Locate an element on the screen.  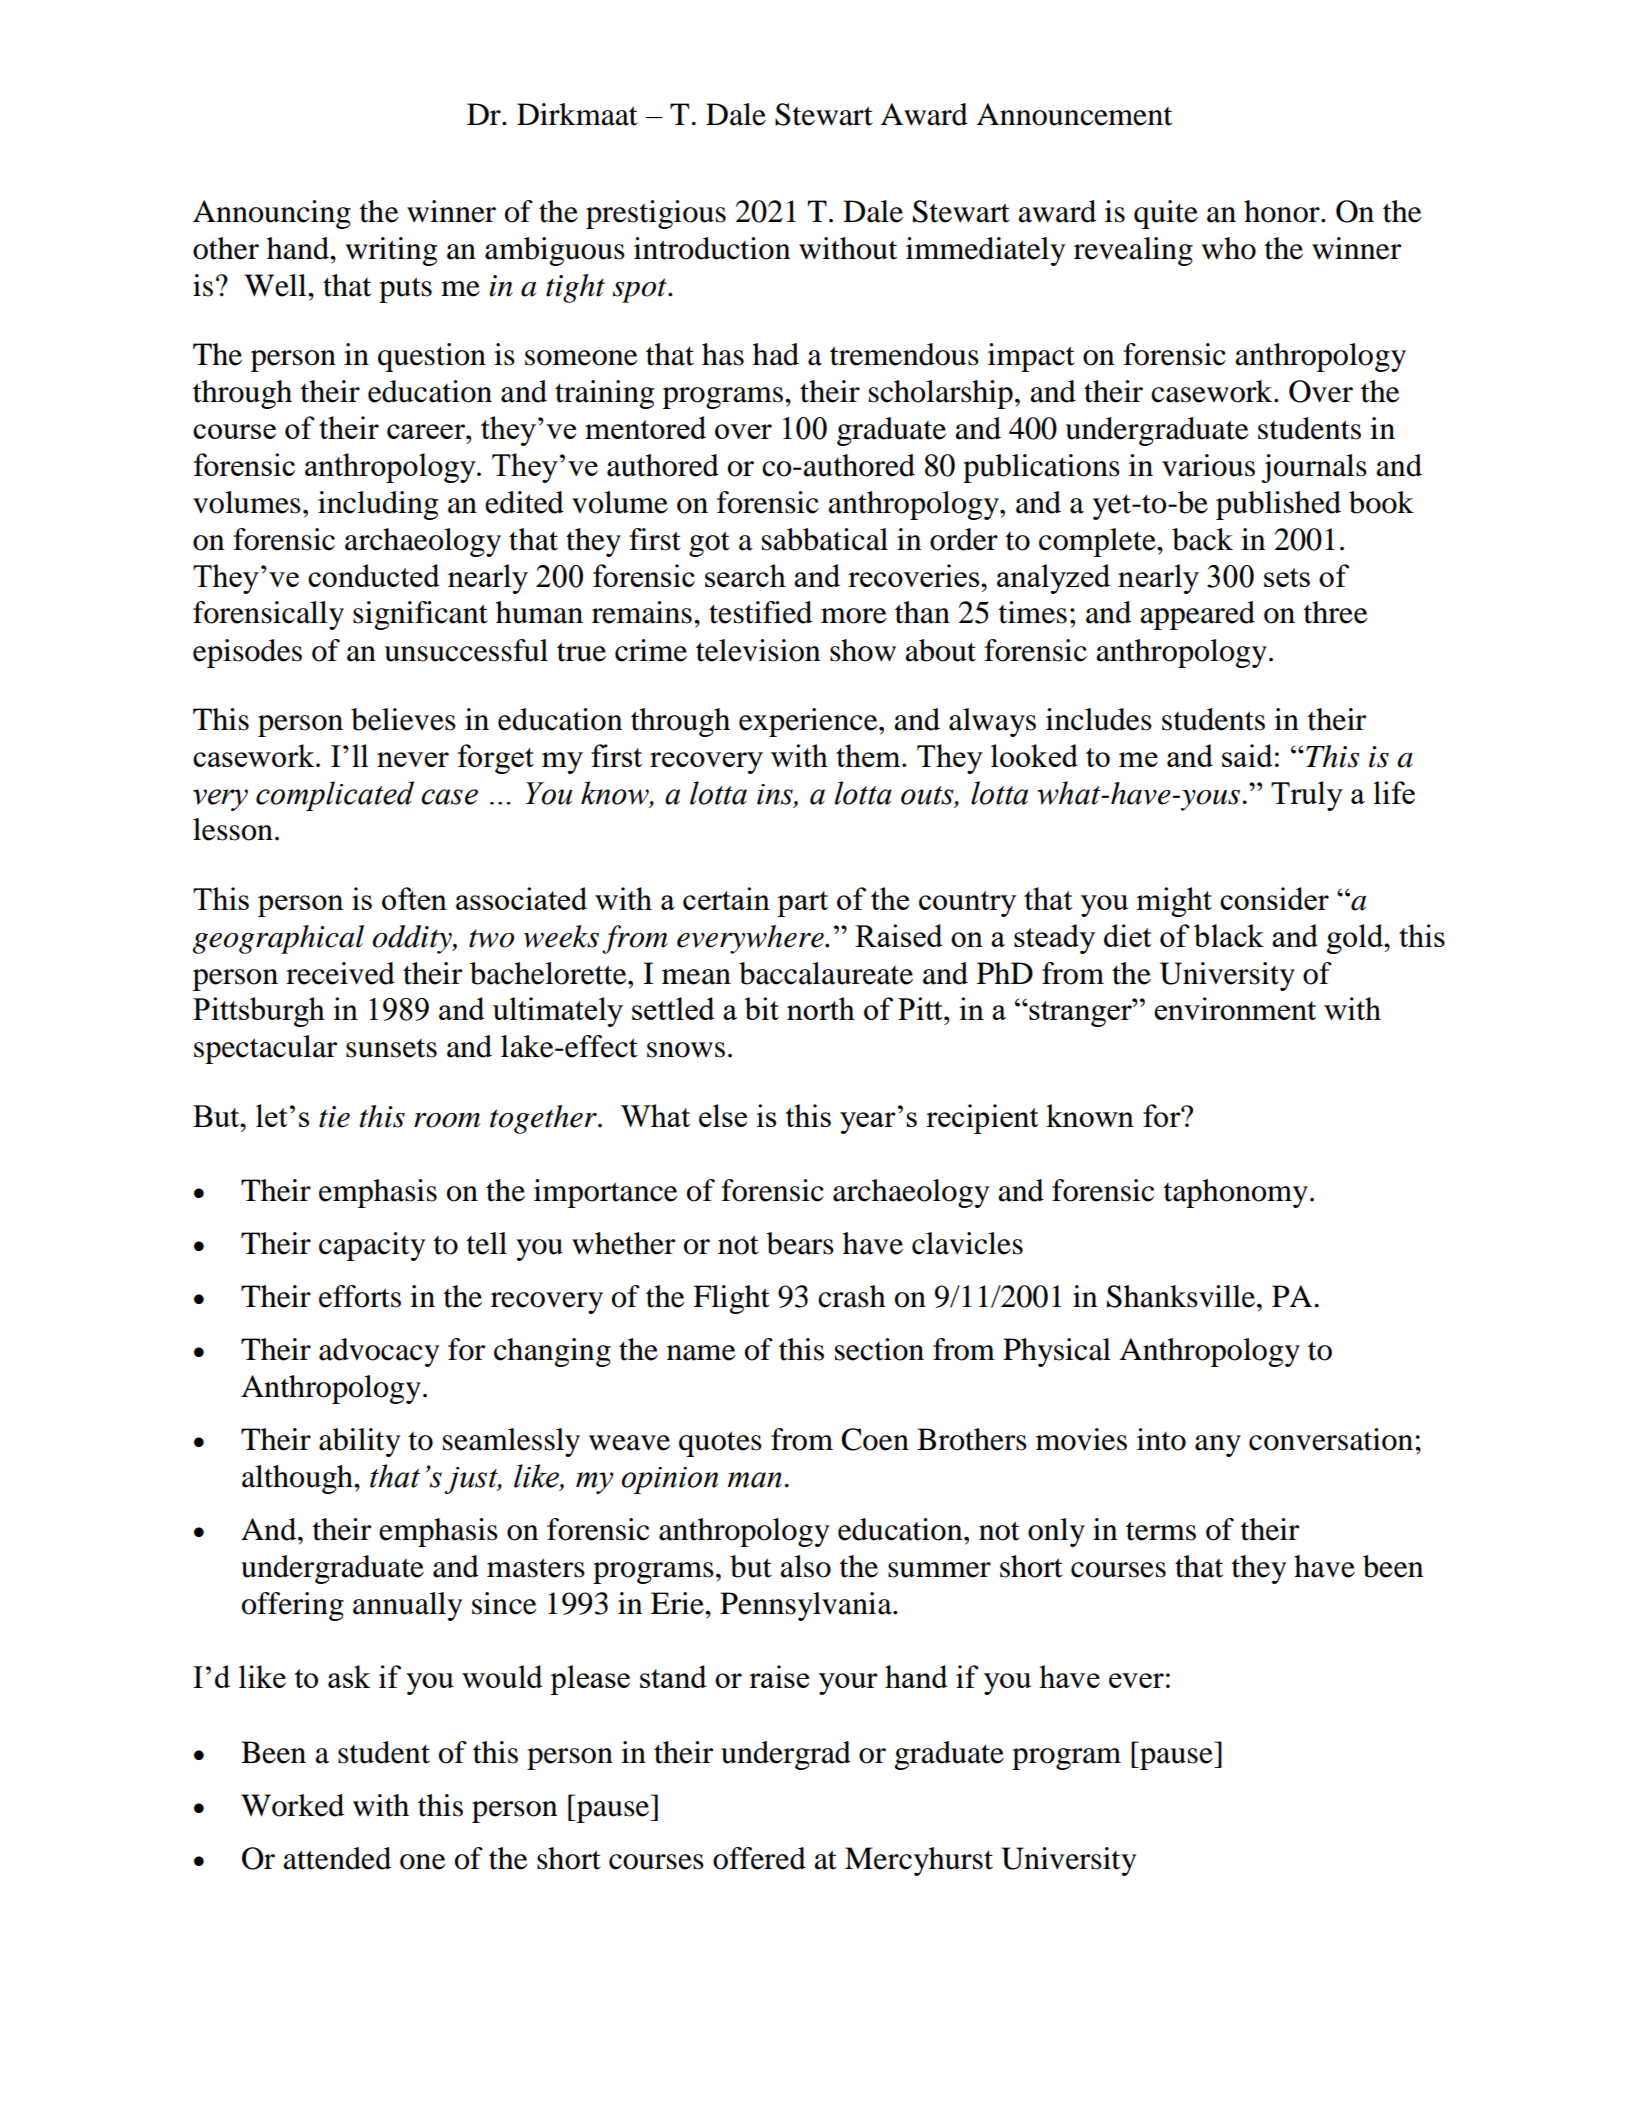
honor is located at coordinates (1283, 211).
